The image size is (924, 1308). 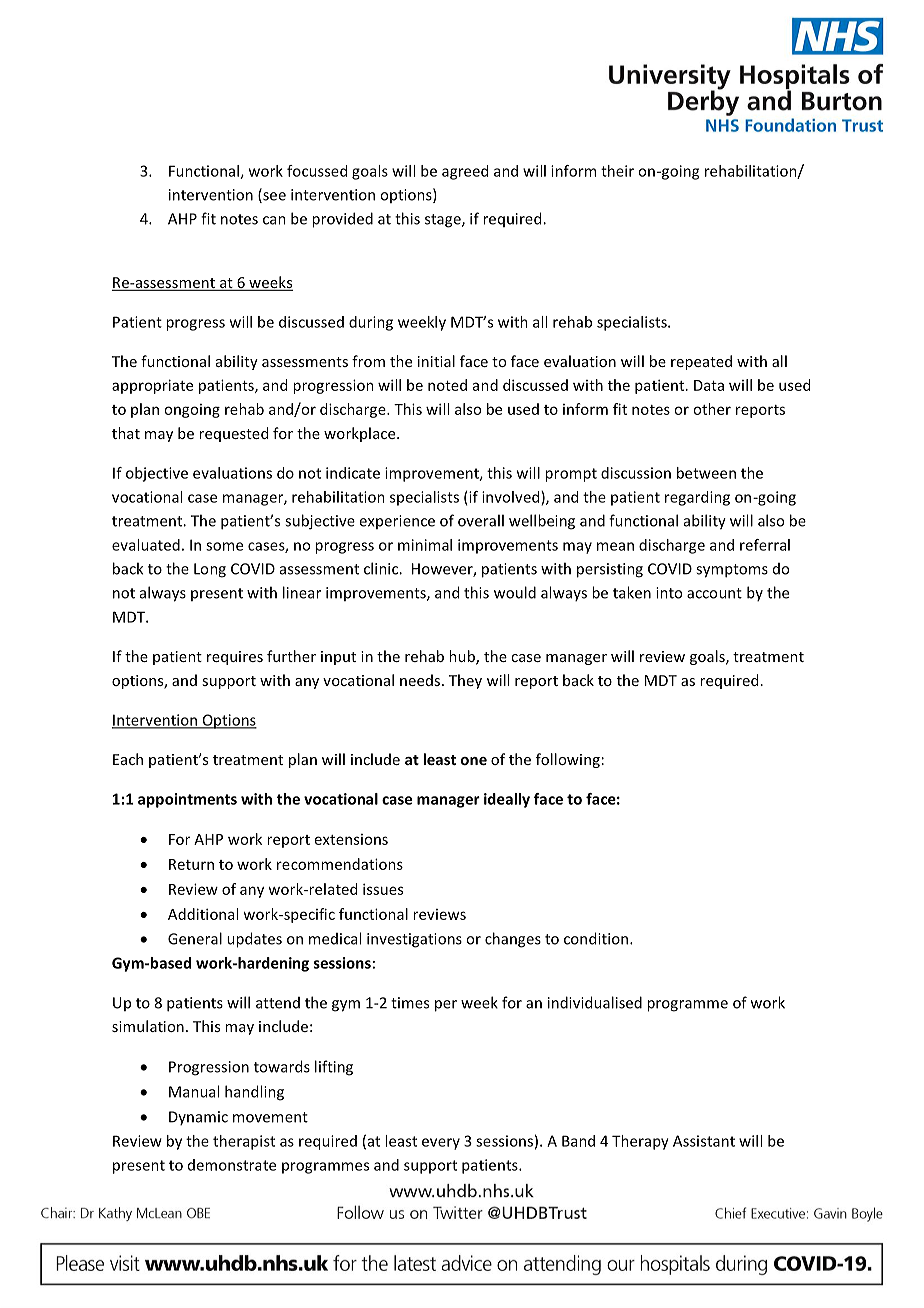 What do you see at coordinates (235, 658) in the image?
I see `requires` at bounding box center [235, 658].
